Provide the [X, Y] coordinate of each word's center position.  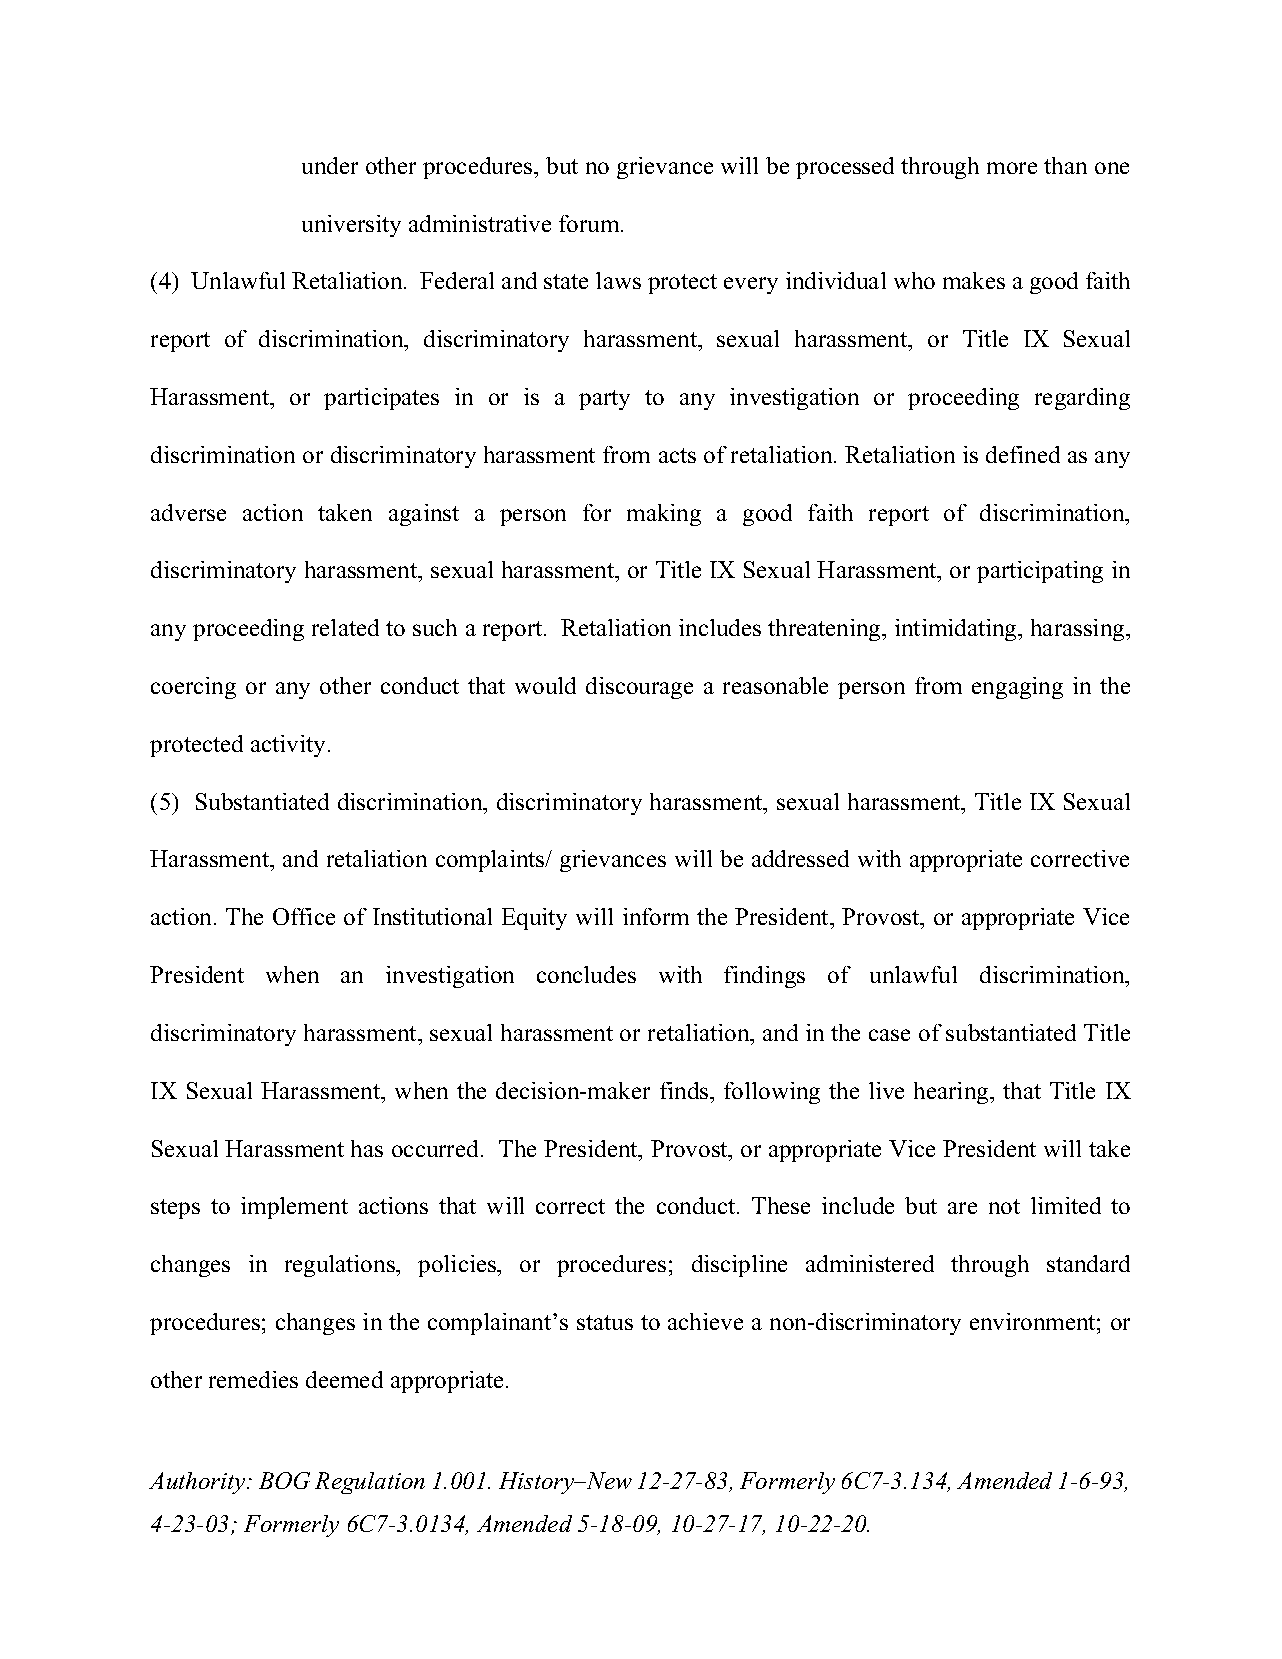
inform [656, 916]
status [605, 1322]
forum [590, 223]
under [330, 165]
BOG [284, 1480]
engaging [1017, 688]
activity [288, 746]
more [1012, 168]
